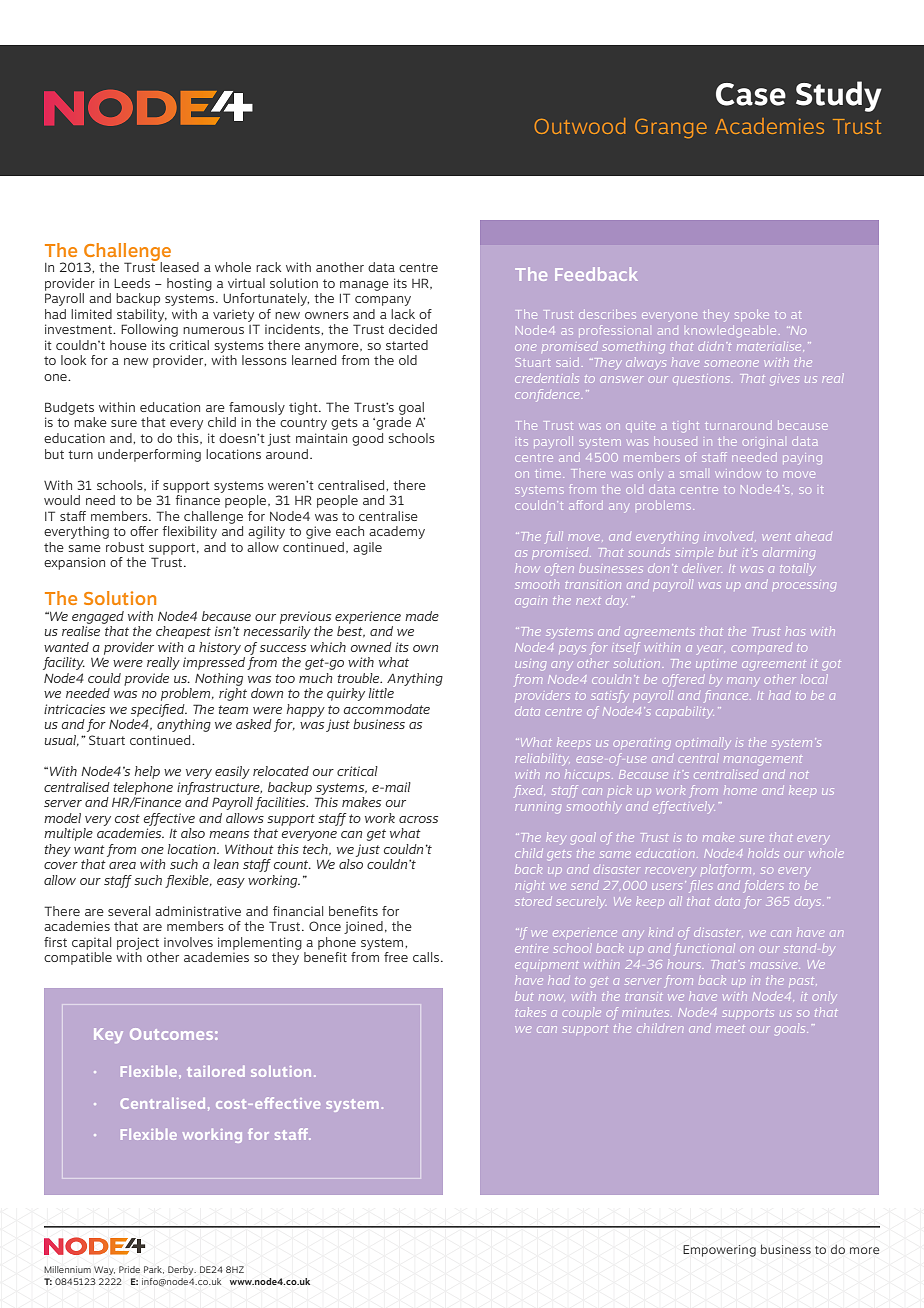  Describe the element at coordinates (418, 819) in the screenshot. I see `across` at that location.
